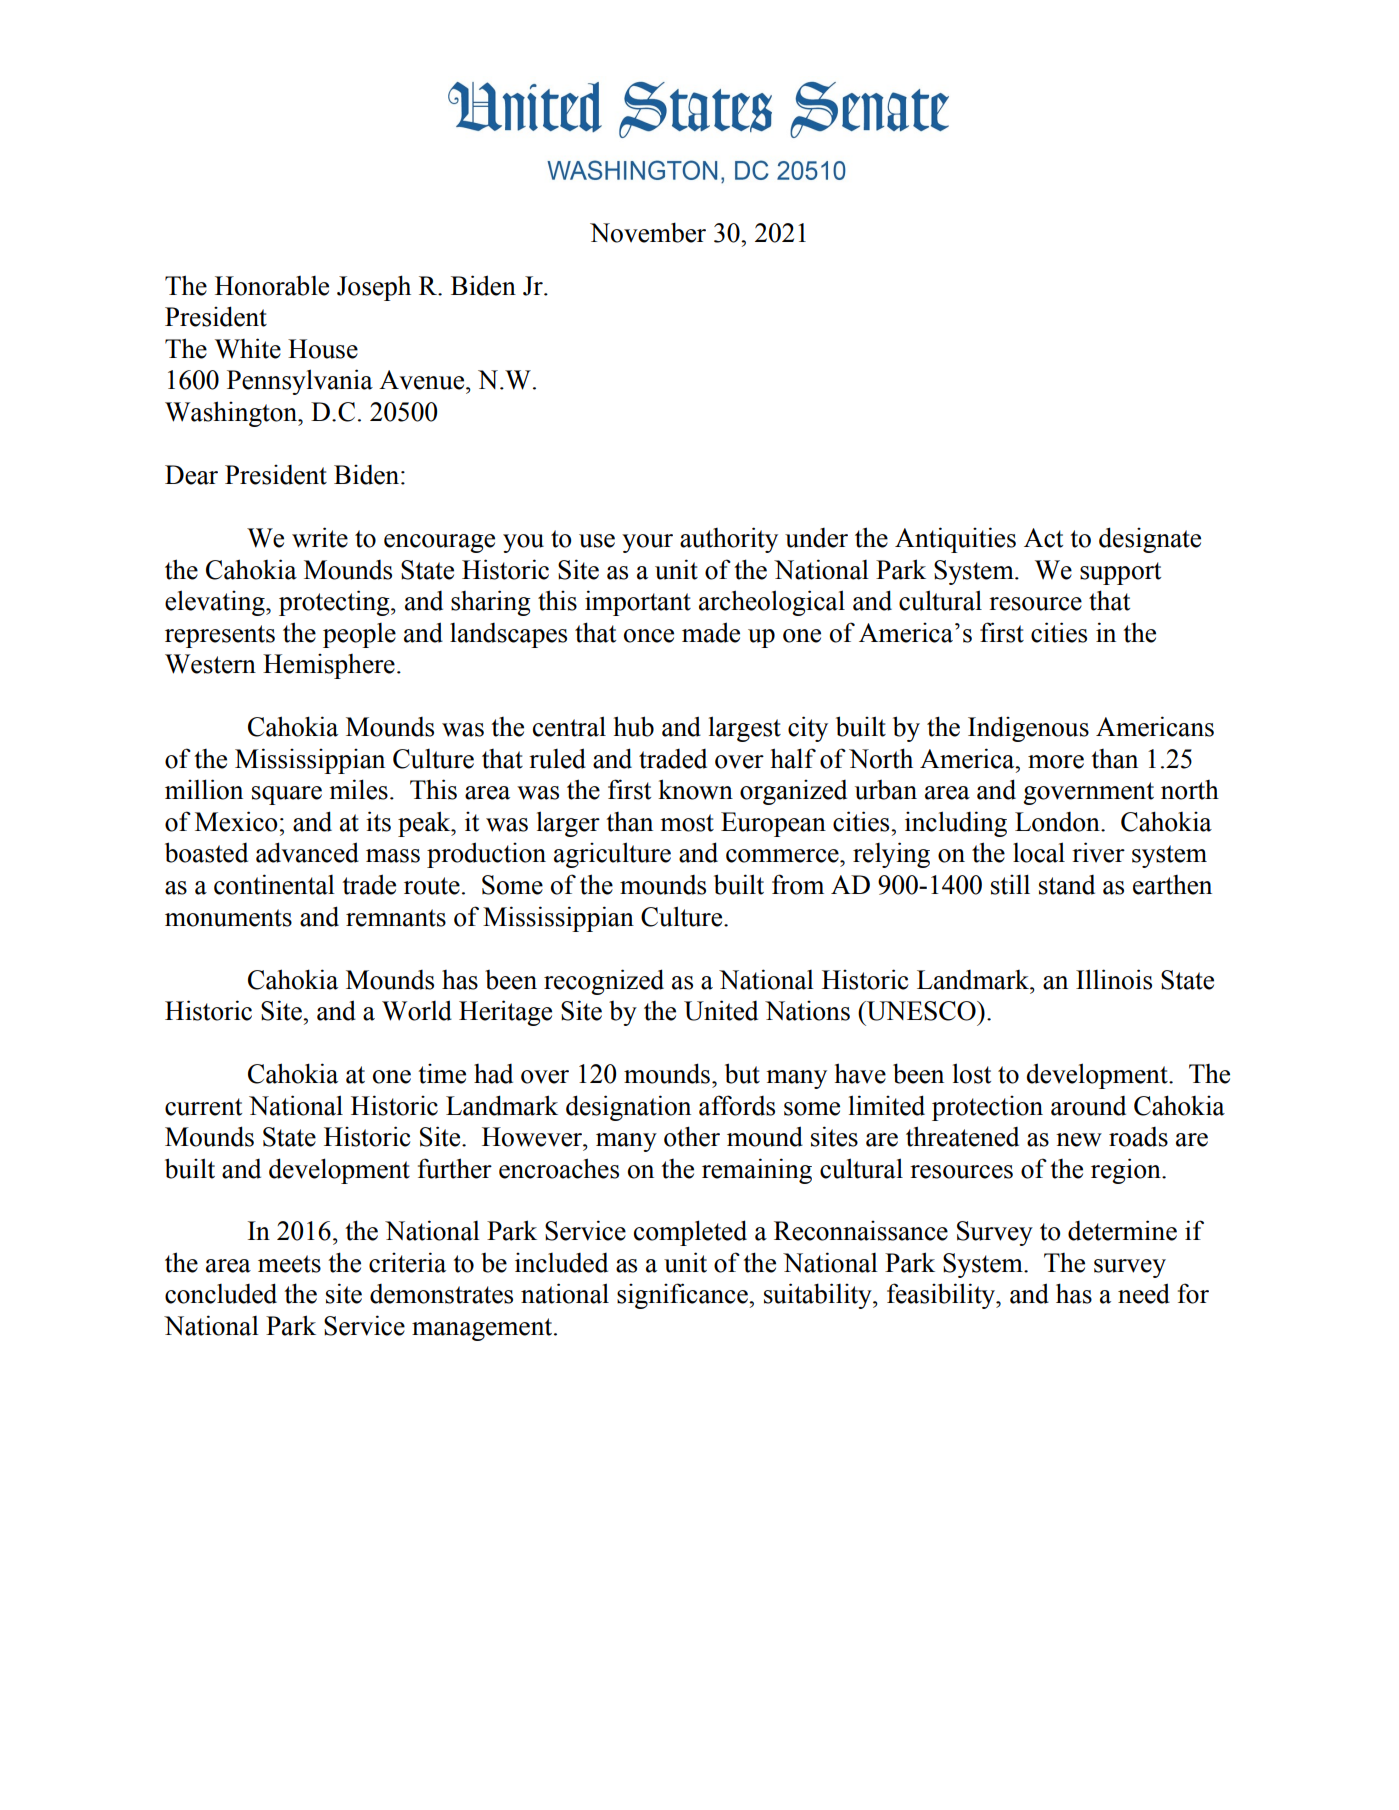 The image size is (1399, 1810). Describe the element at coordinates (272, 286) in the screenshot. I see `Honorable` at that location.
